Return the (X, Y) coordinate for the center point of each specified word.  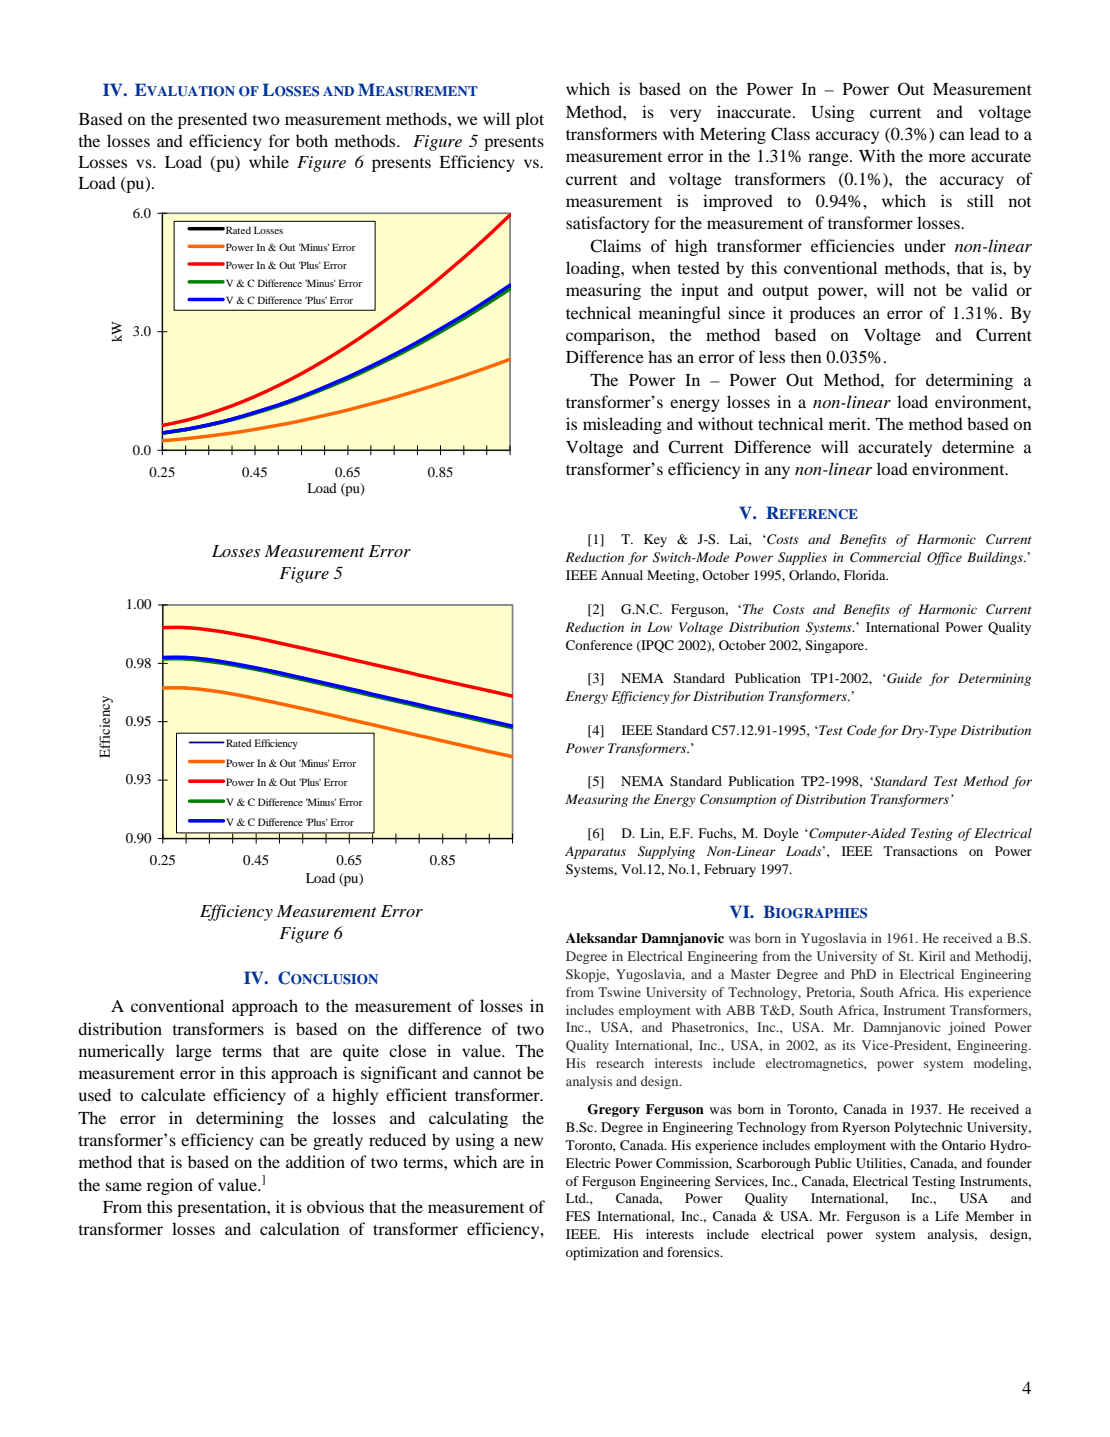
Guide (903, 678)
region (170, 1186)
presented (212, 120)
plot (530, 120)
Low (659, 627)
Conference (599, 645)
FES (578, 1216)
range (829, 159)
